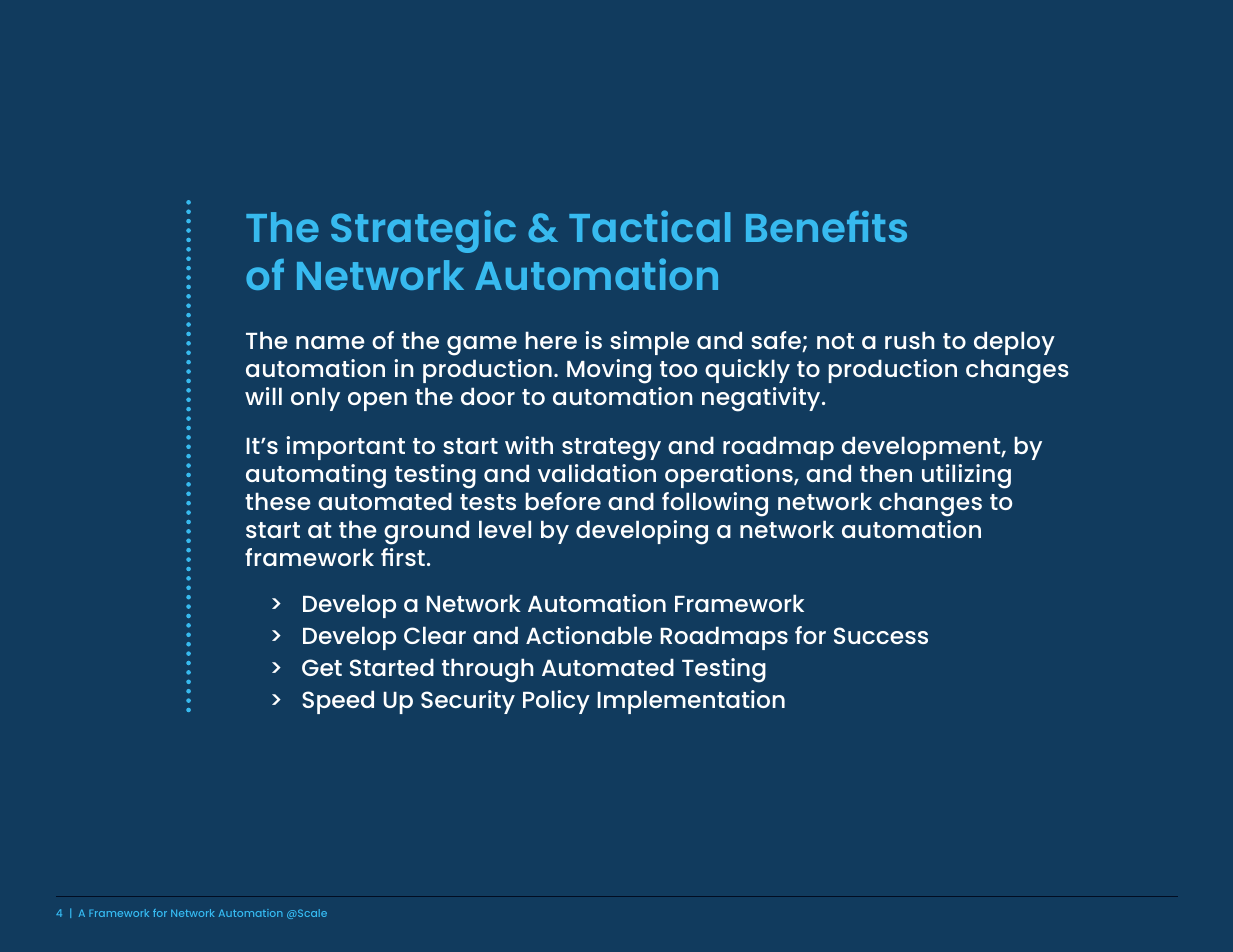 The image size is (1233, 952). Describe the element at coordinates (322, 667) in the screenshot. I see `Get` at that location.
